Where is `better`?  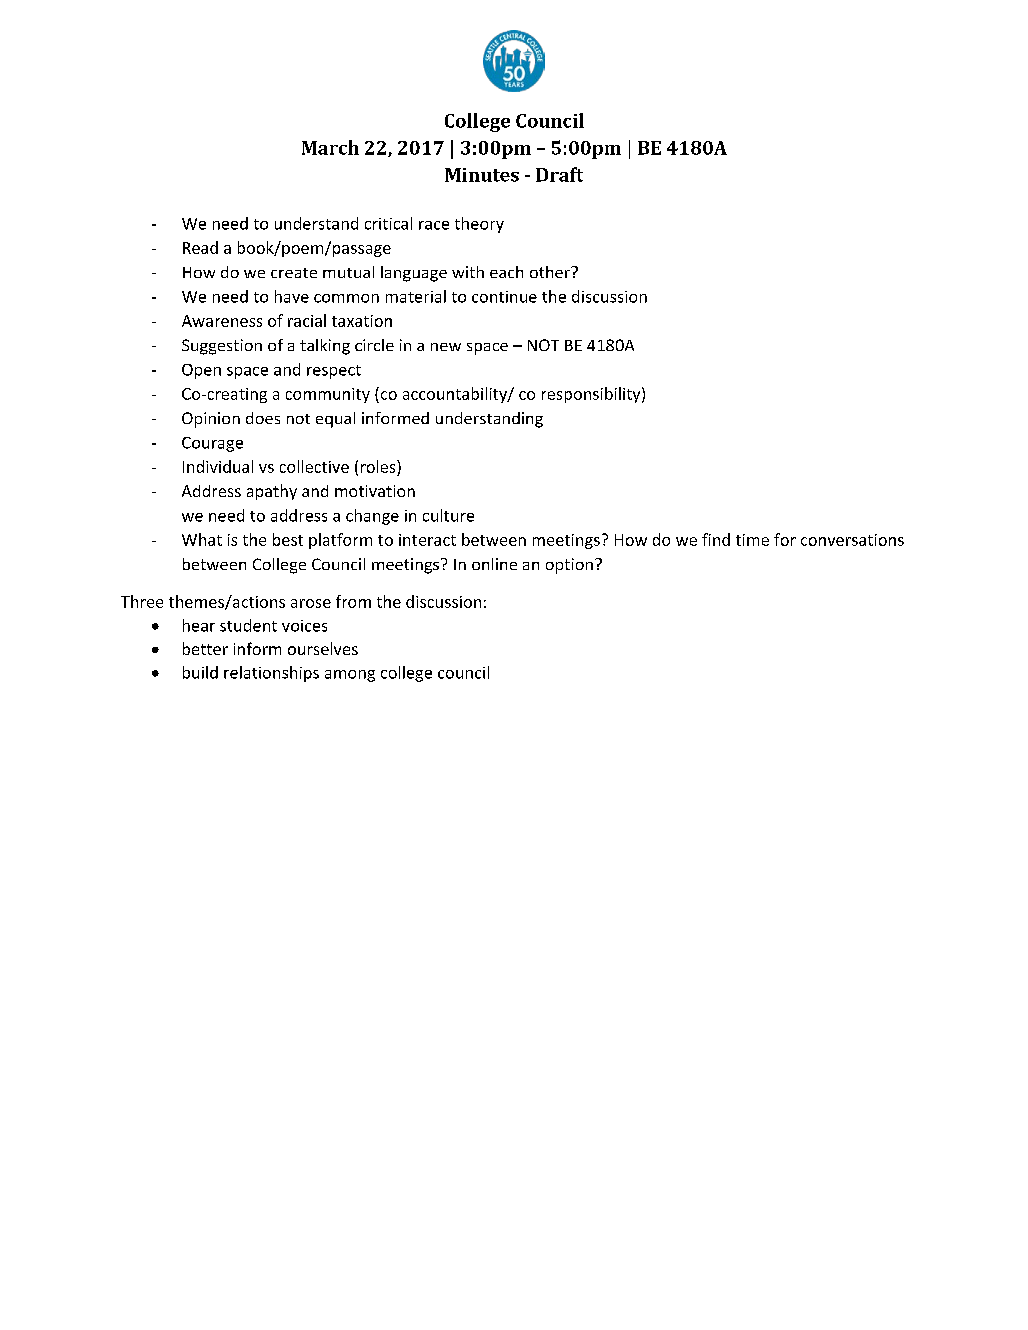 better is located at coordinates (205, 648).
